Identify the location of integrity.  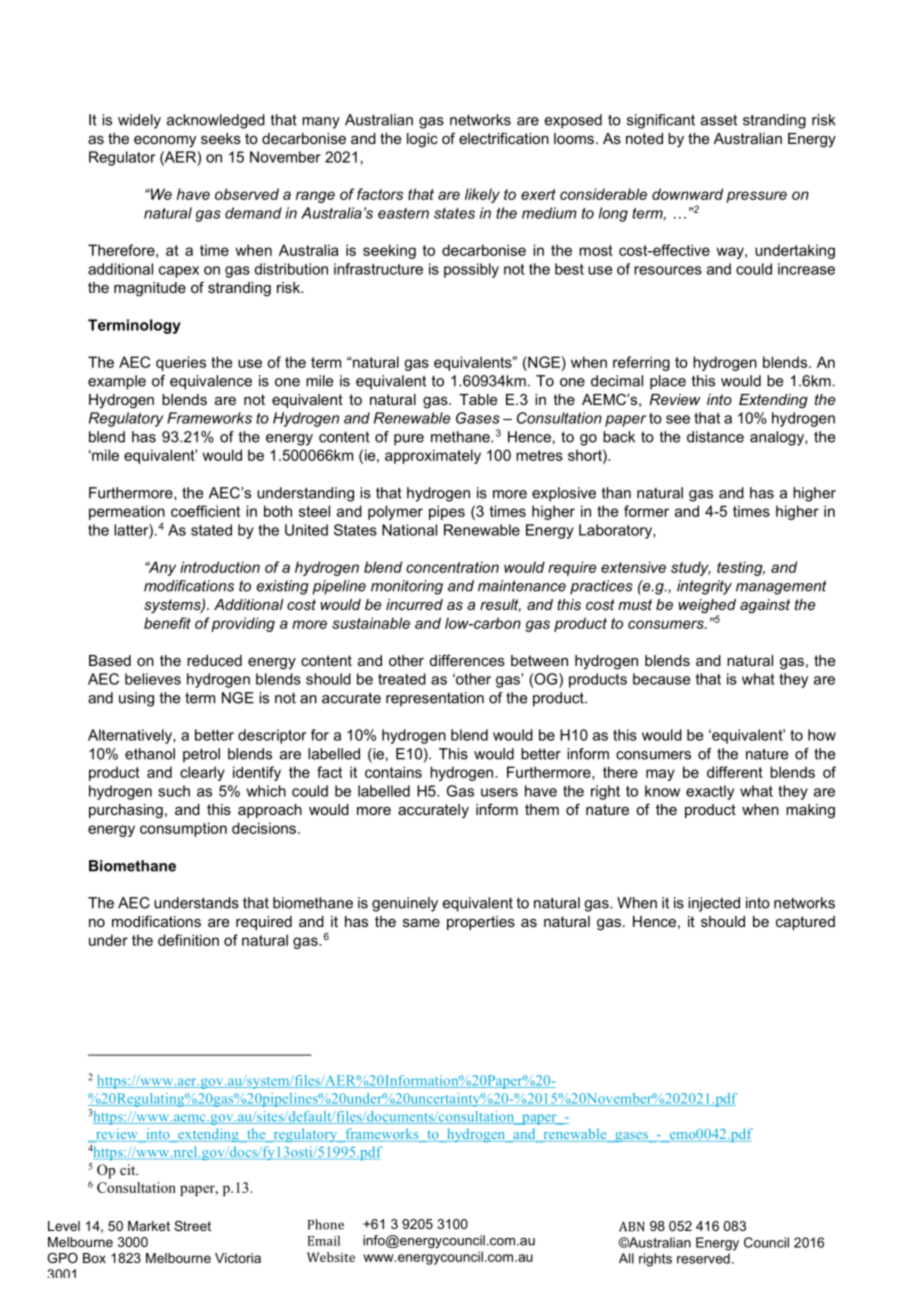
(704, 587).
